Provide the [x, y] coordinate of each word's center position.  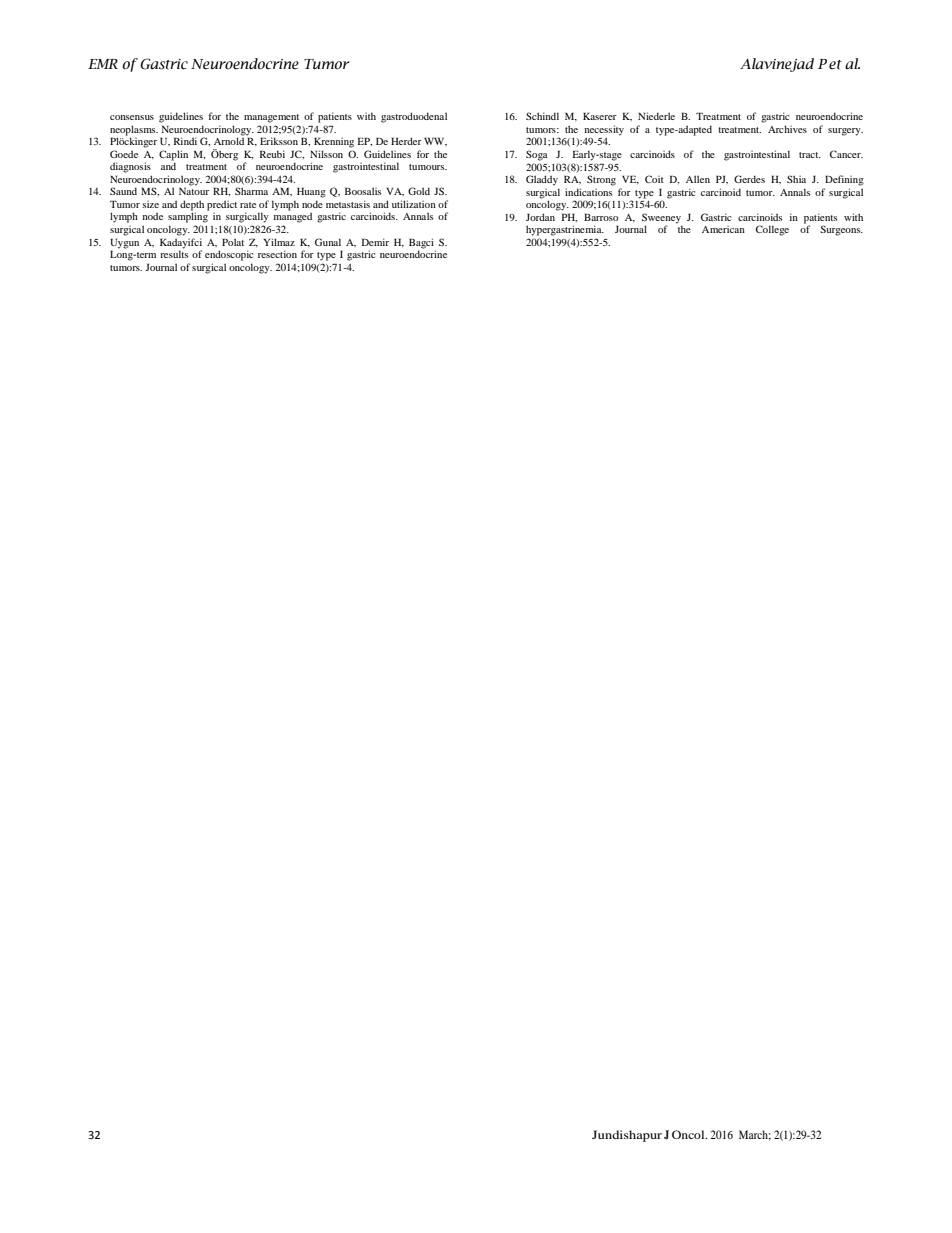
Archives [787, 129]
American [723, 229]
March [755, 1135]
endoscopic [229, 255]
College [772, 230]
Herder [406, 141]
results [174, 254]
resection [277, 254]
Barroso [601, 217]
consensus [132, 117]
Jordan [540, 217]
